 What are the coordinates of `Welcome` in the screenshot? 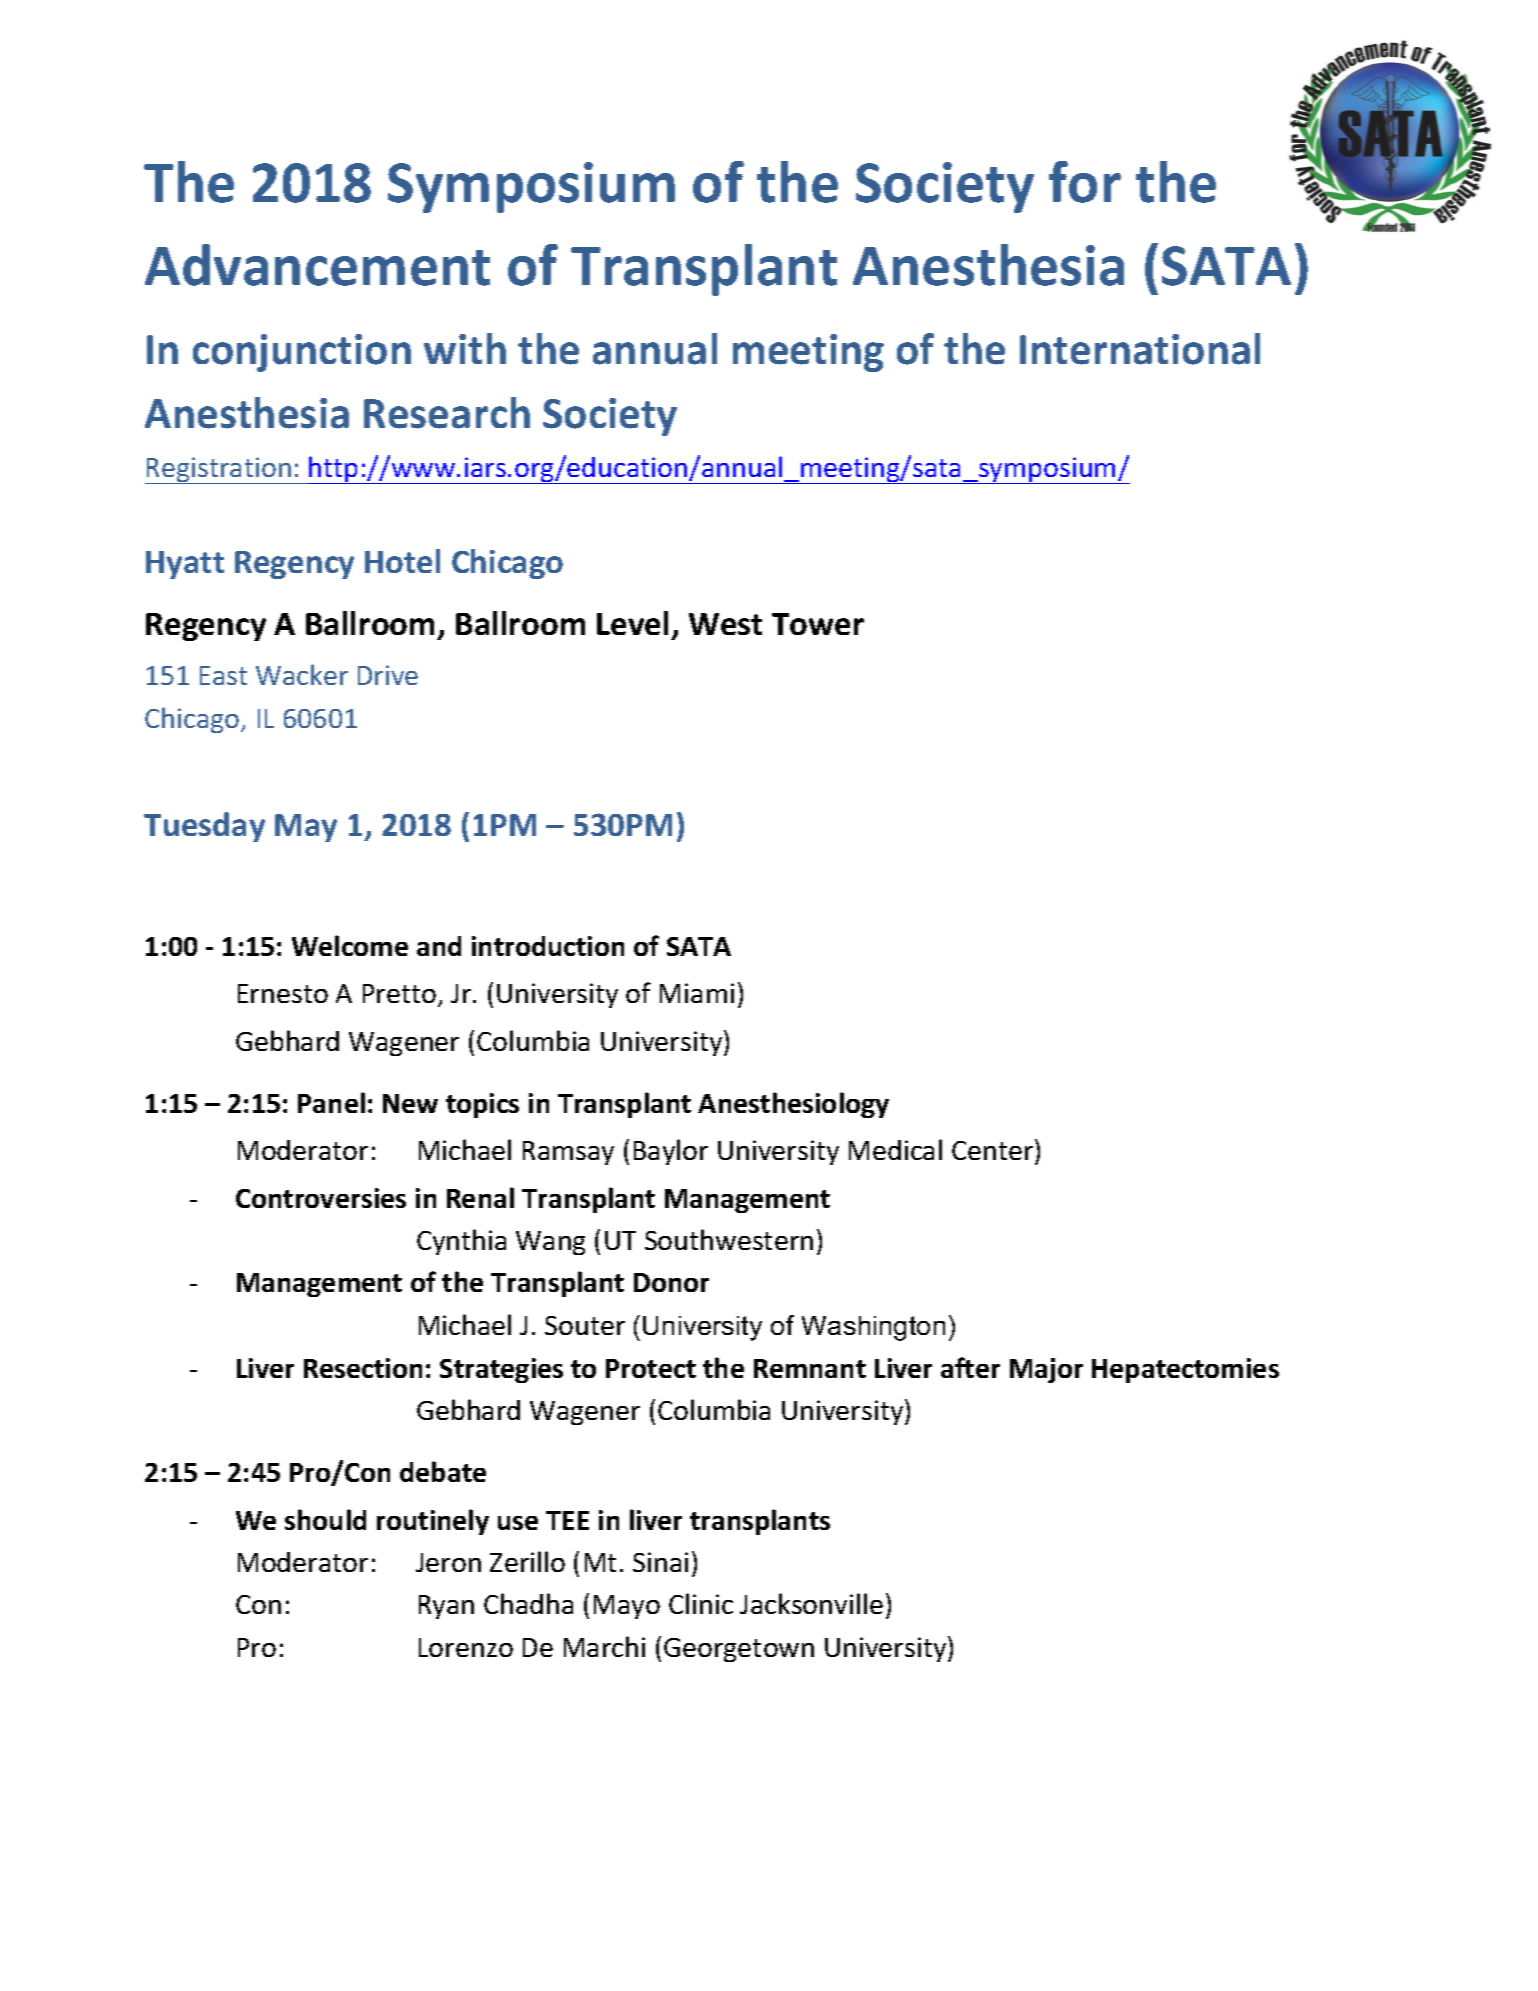 It's located at (350, 945).
